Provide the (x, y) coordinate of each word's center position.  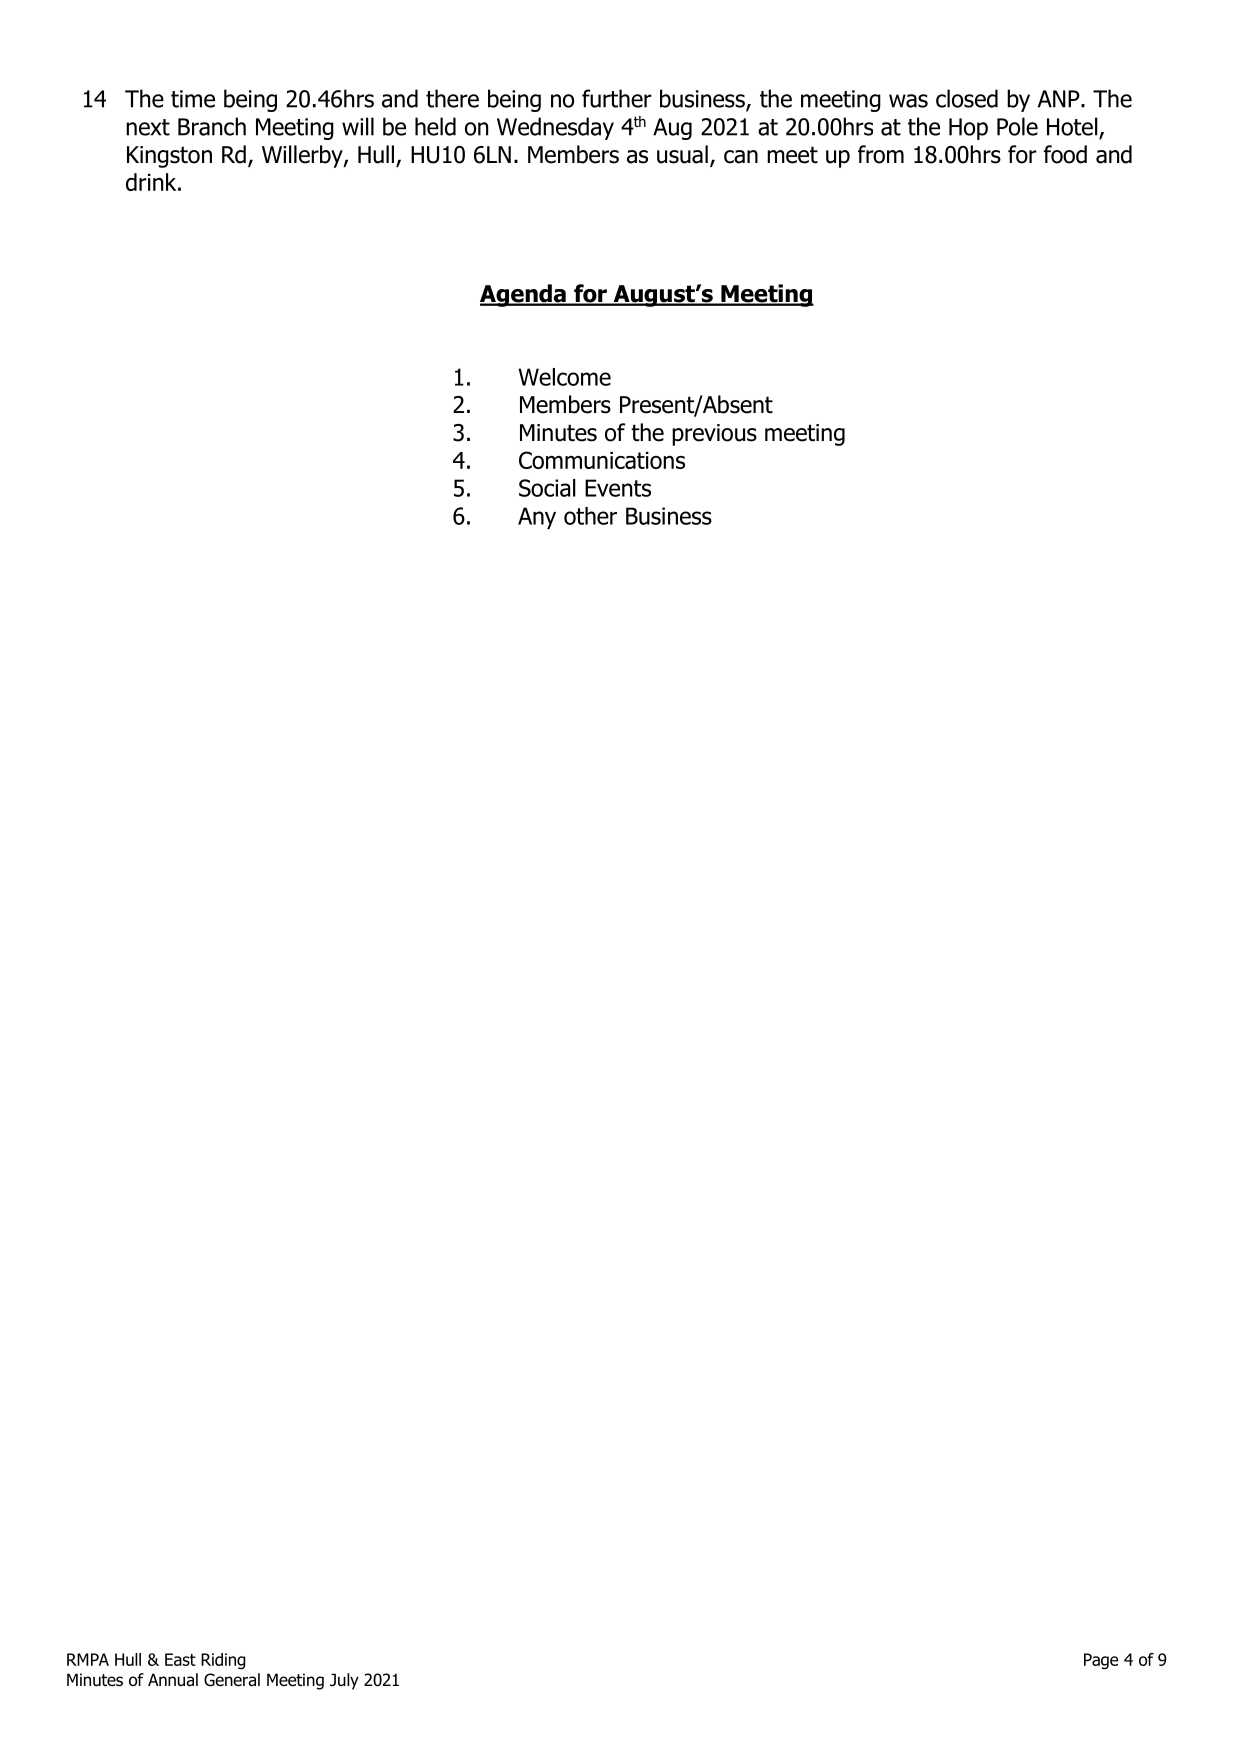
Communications (602, 460)
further (617, 98)
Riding (223, 1661)
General (232, 1680)
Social (547, 488)
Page (1101, 1661)
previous (714, 435)
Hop (968, 129)
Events (618, 488)
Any (537, 518)
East (180, 1659)
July (344, 1681)
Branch (212, 126)
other (590, 516)
